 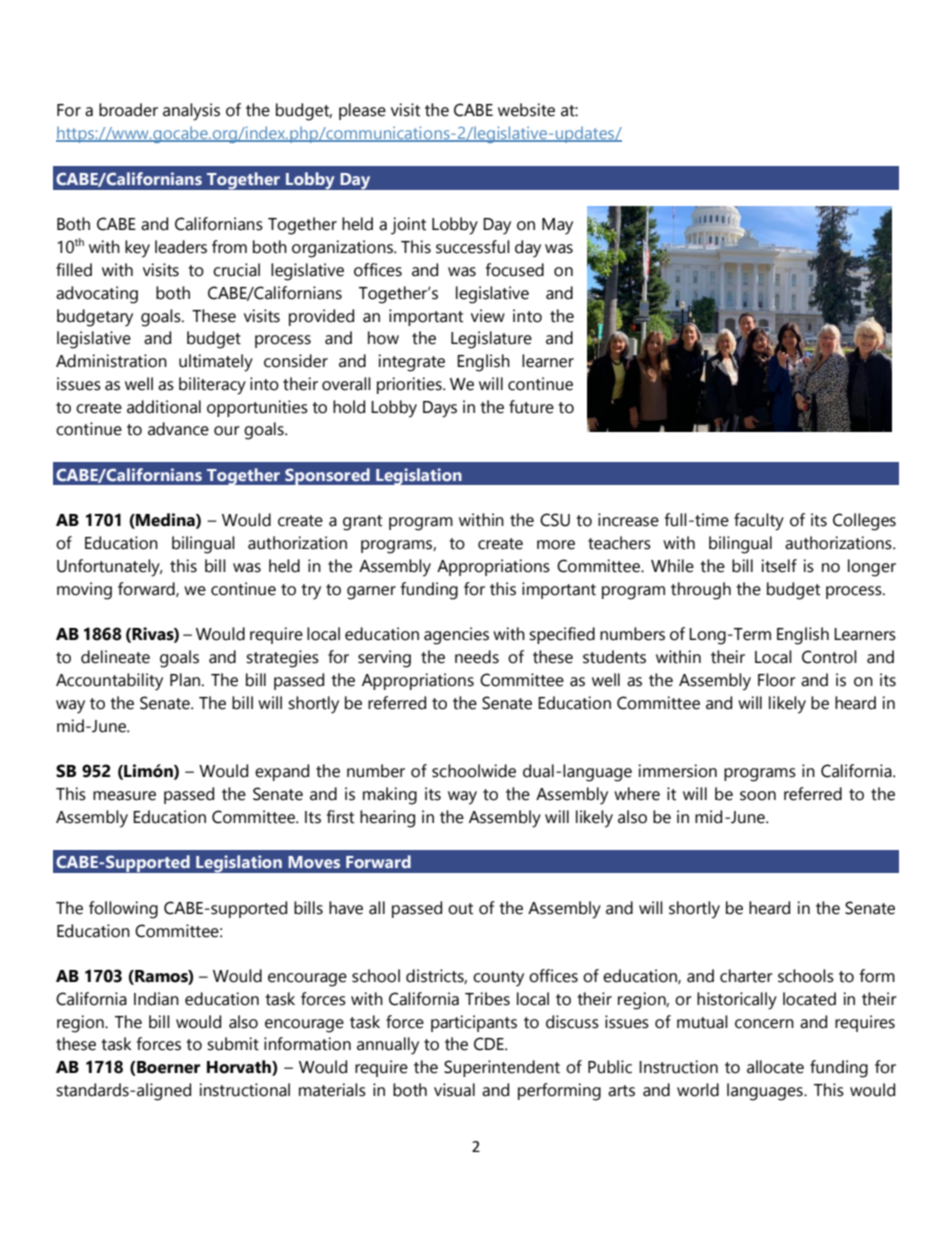 What do you see at coordinates (526, 110) in the screenshot?
I see `website` at bounding box center [526, 110].
